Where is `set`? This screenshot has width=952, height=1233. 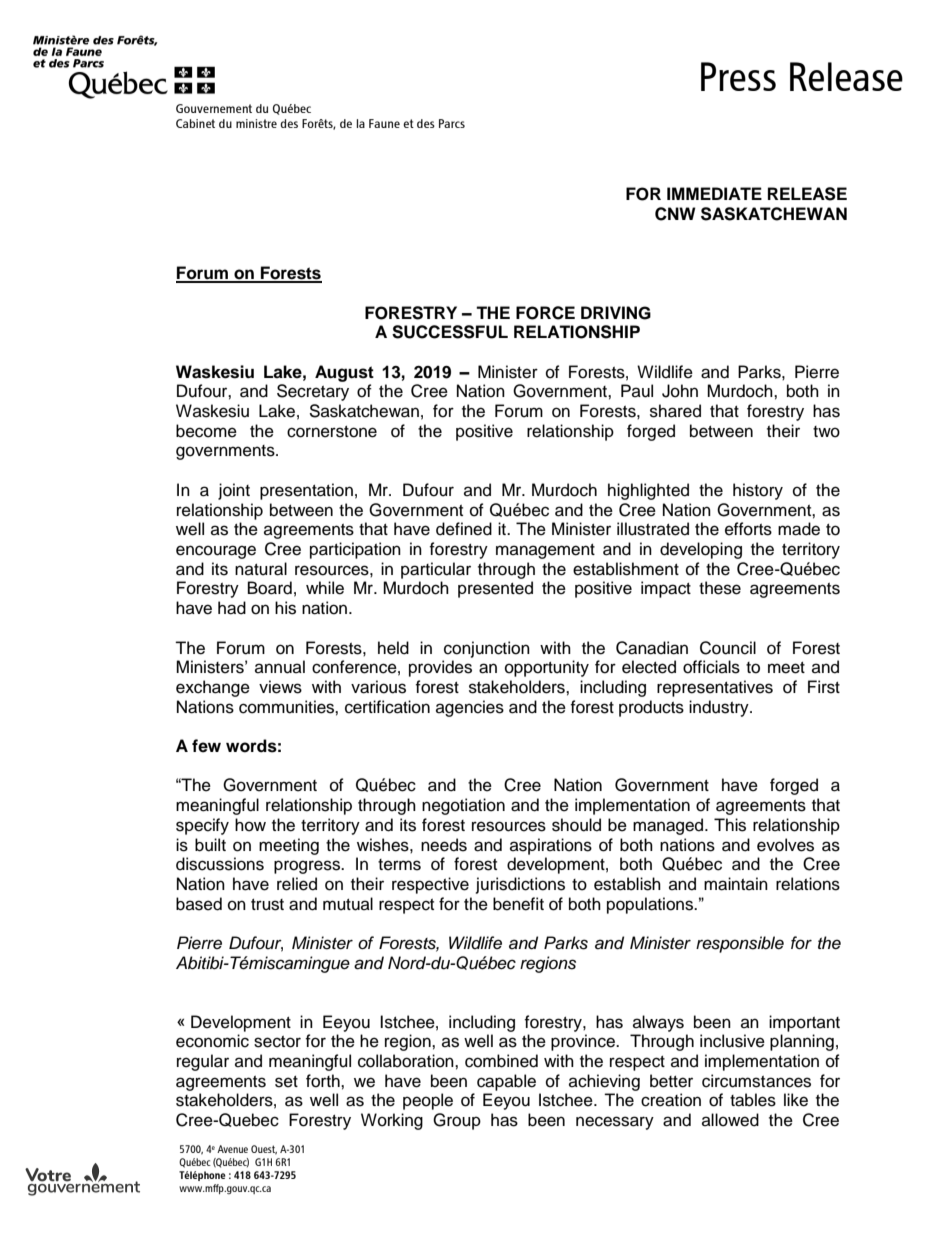
set is located at coordinates (286, 1082).
